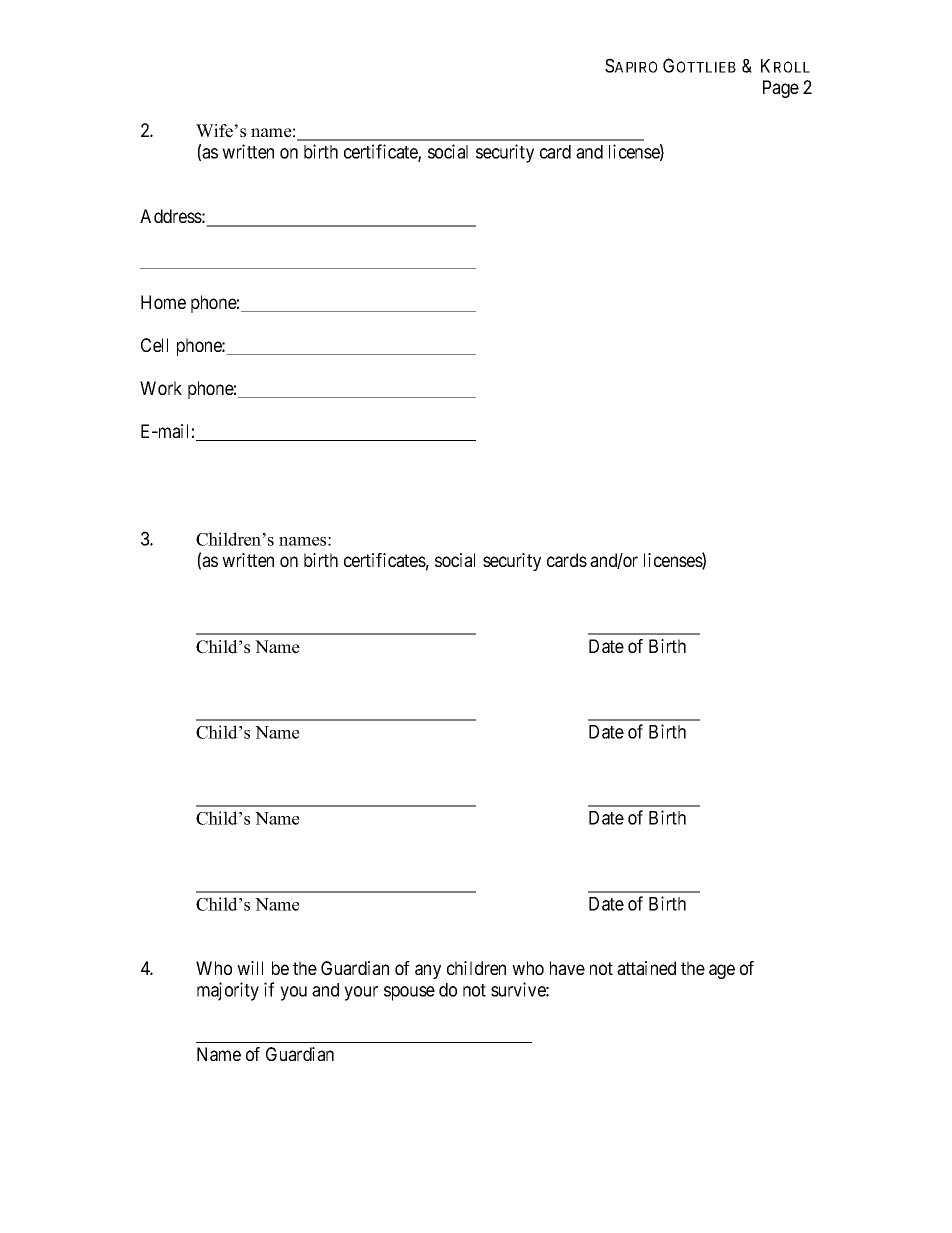  What do you see at coordinates (646, 968) in the page?
I see `attained` at bounding box center [646, 968].
